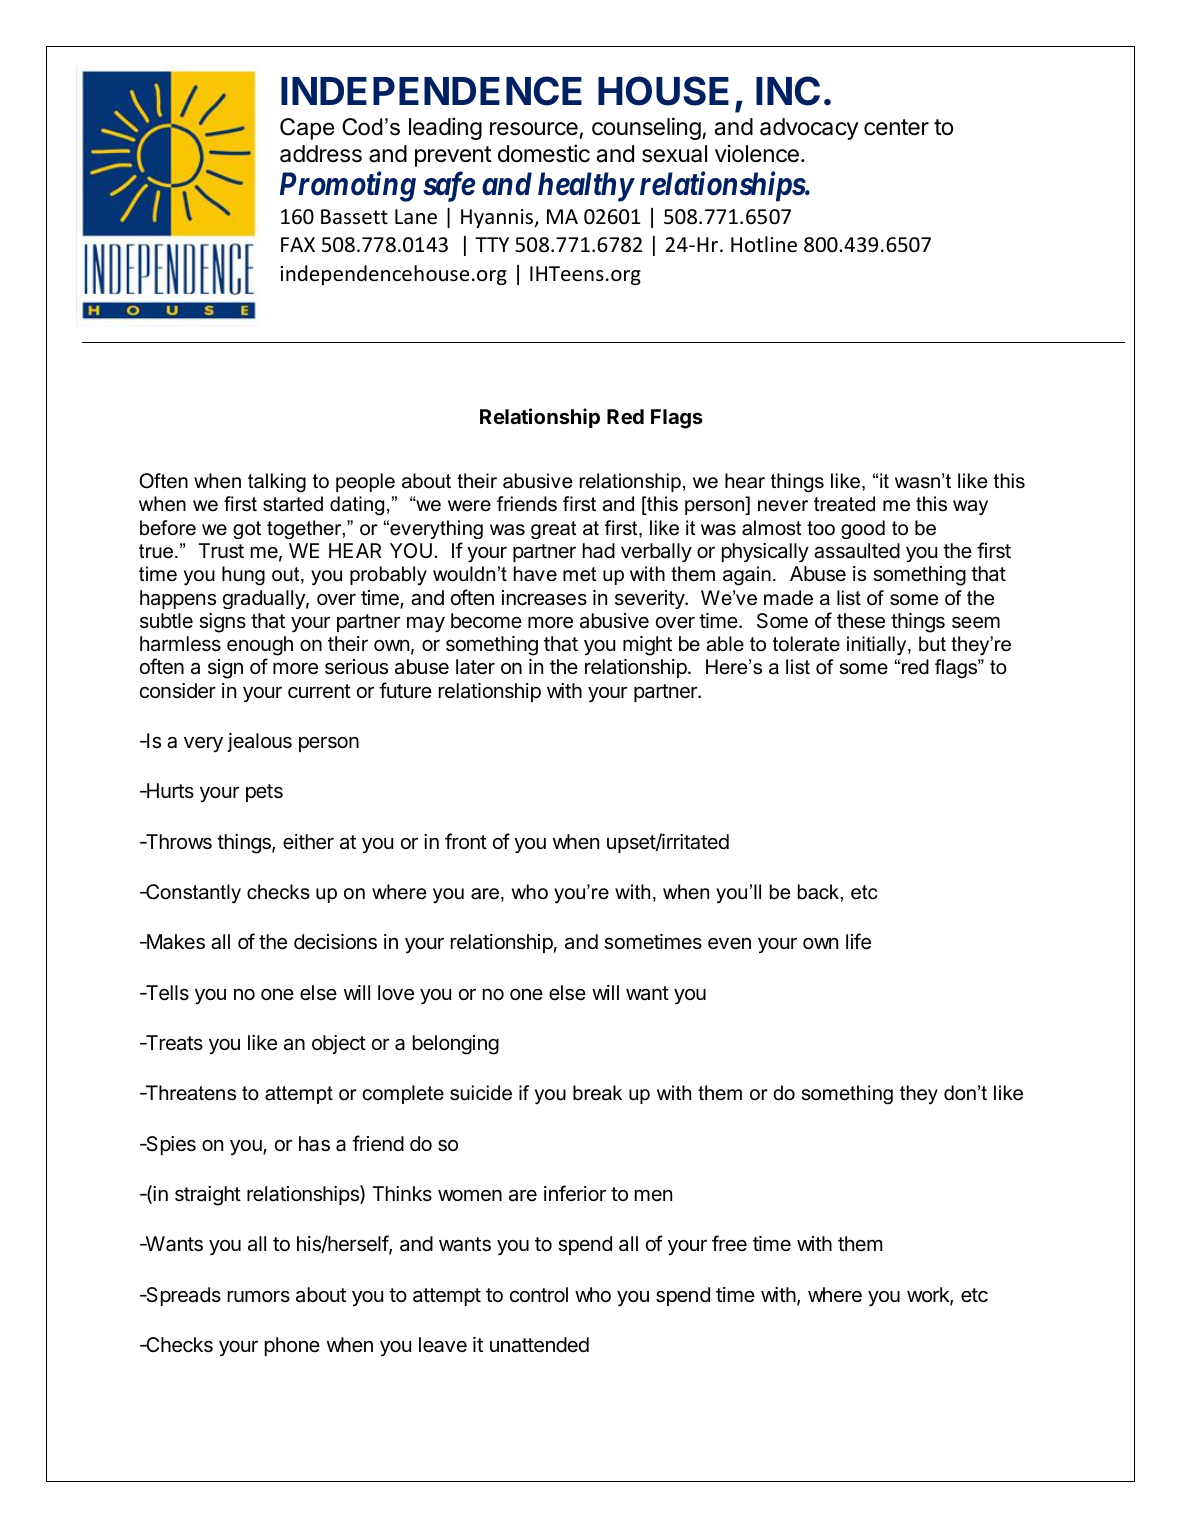 Image resolution: width=1181 pixels, height=1528 pixels. I want to click on domestic, so click(544, 153).
